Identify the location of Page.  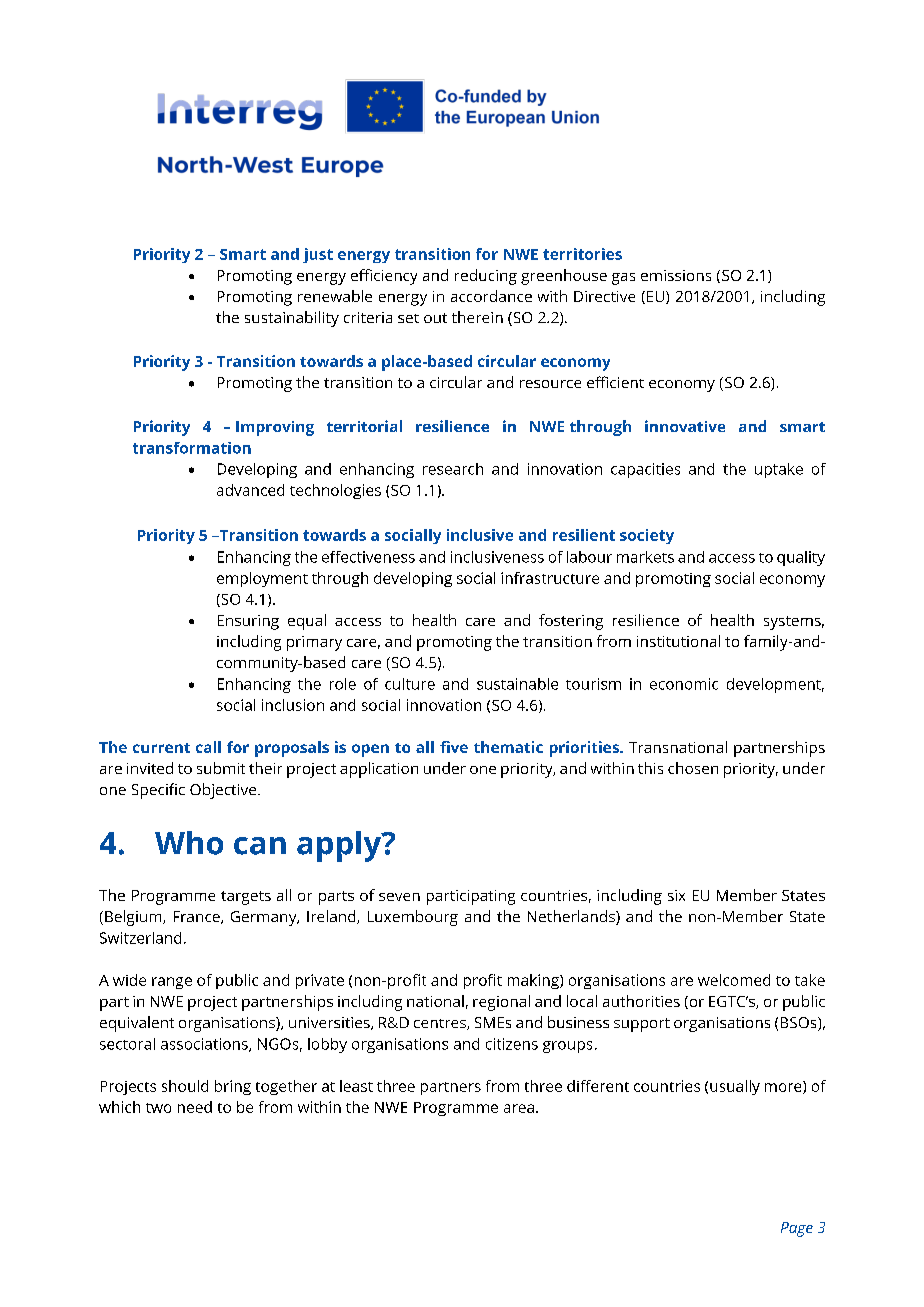
(797, 1229).
